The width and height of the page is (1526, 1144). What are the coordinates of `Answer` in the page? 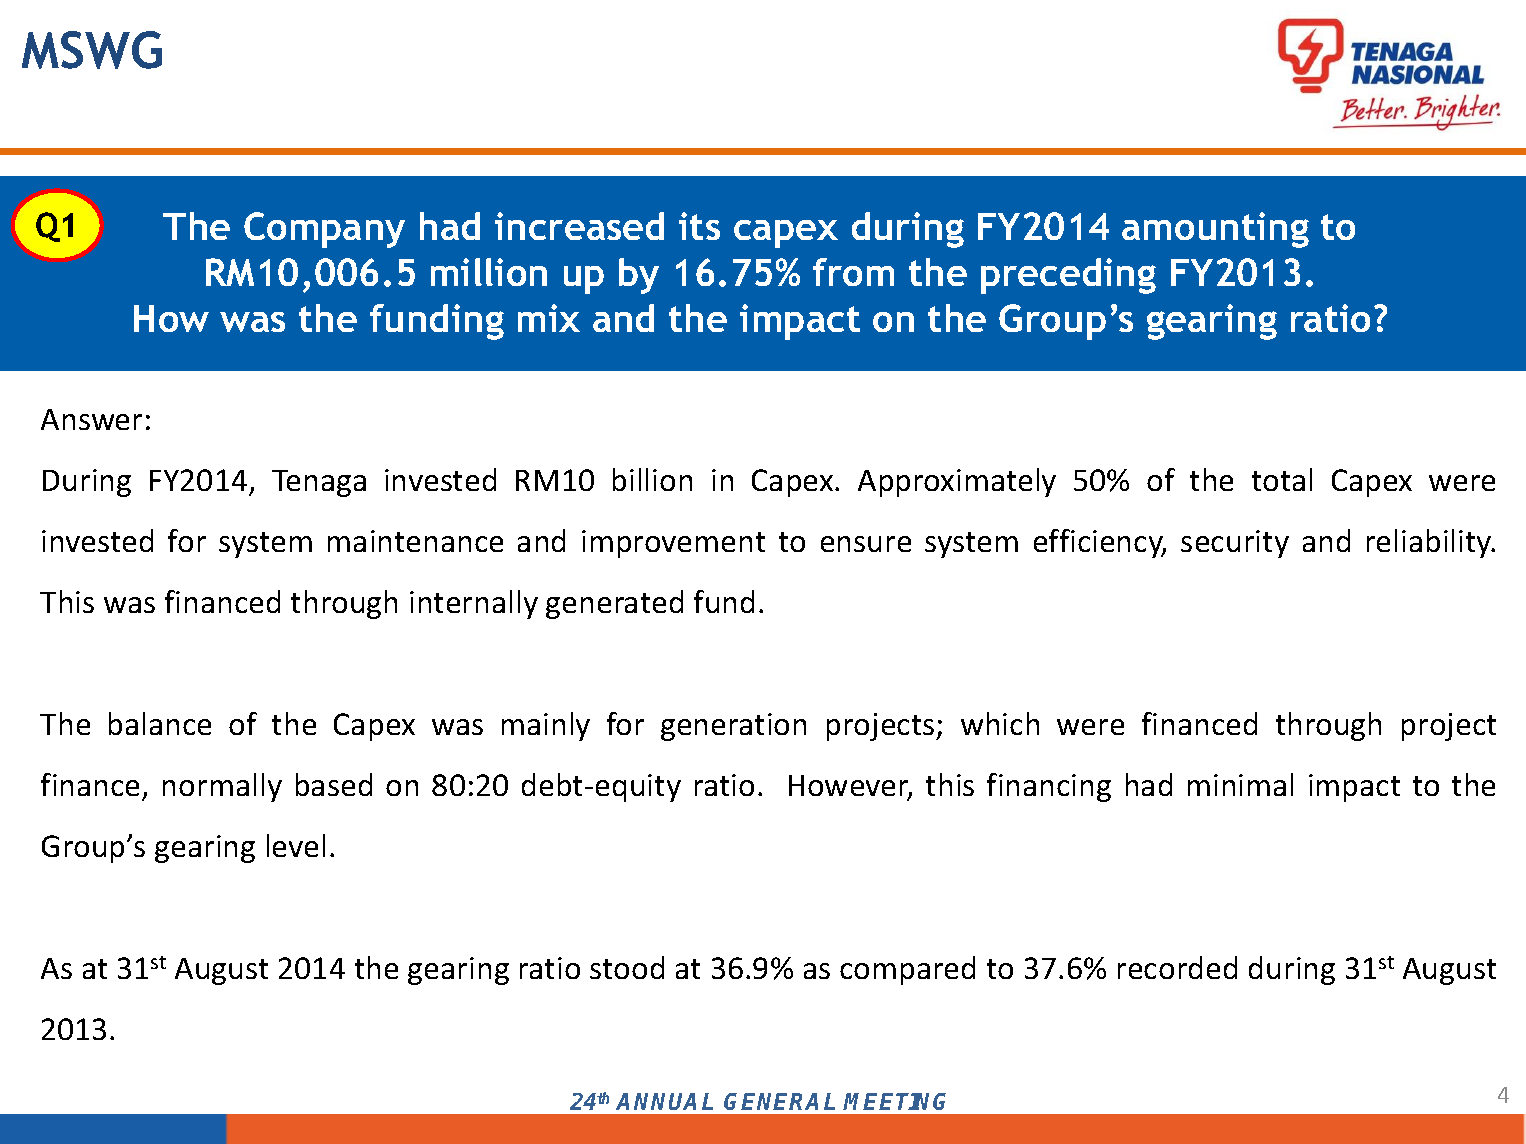 It's located at (91, 419).
